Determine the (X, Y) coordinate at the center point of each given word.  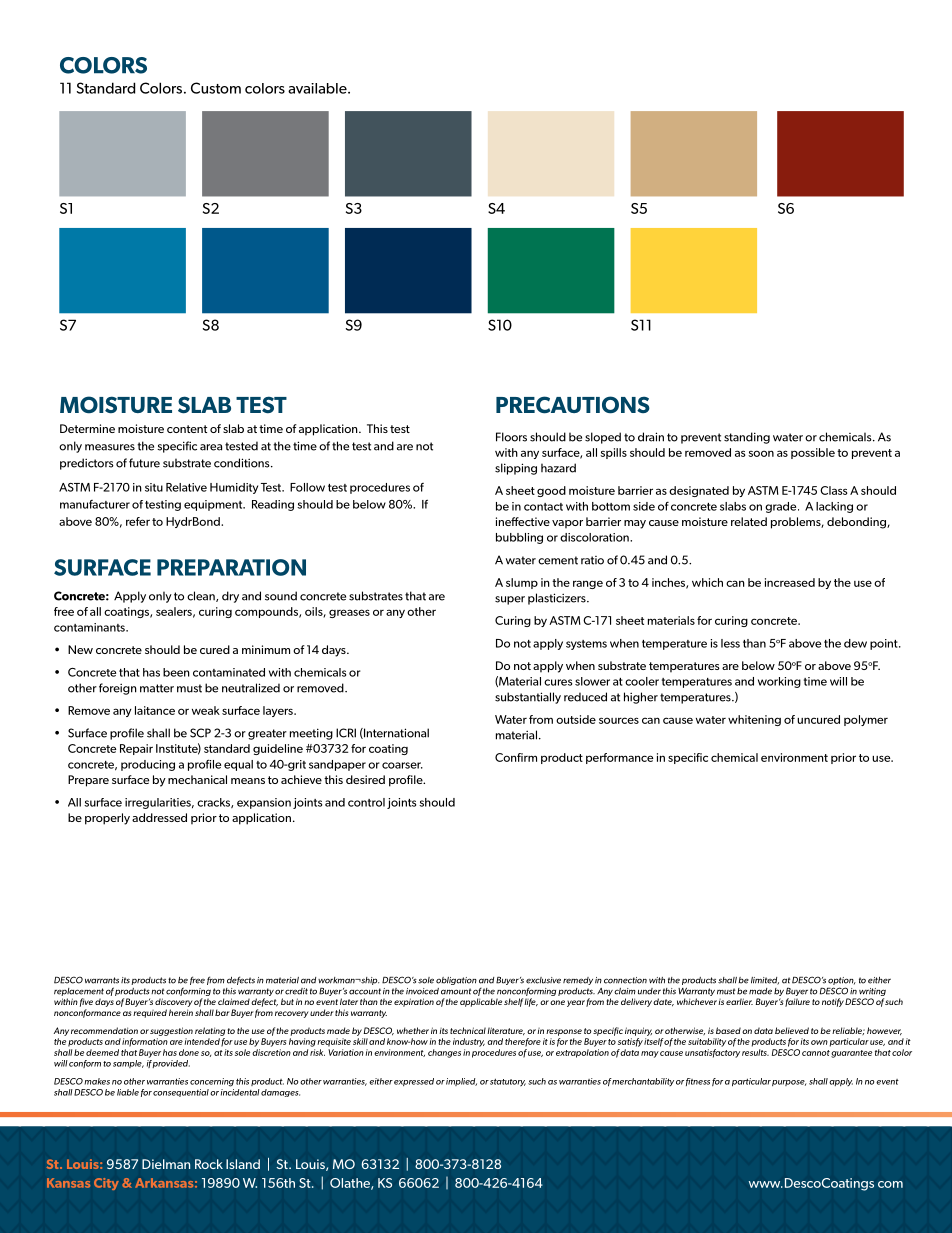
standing (747, 438)
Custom (216, 88)
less (730, 643)
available (318, 88)
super (510, 600)
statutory (508, 1083)
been (176, 672)
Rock (209, 1164)
